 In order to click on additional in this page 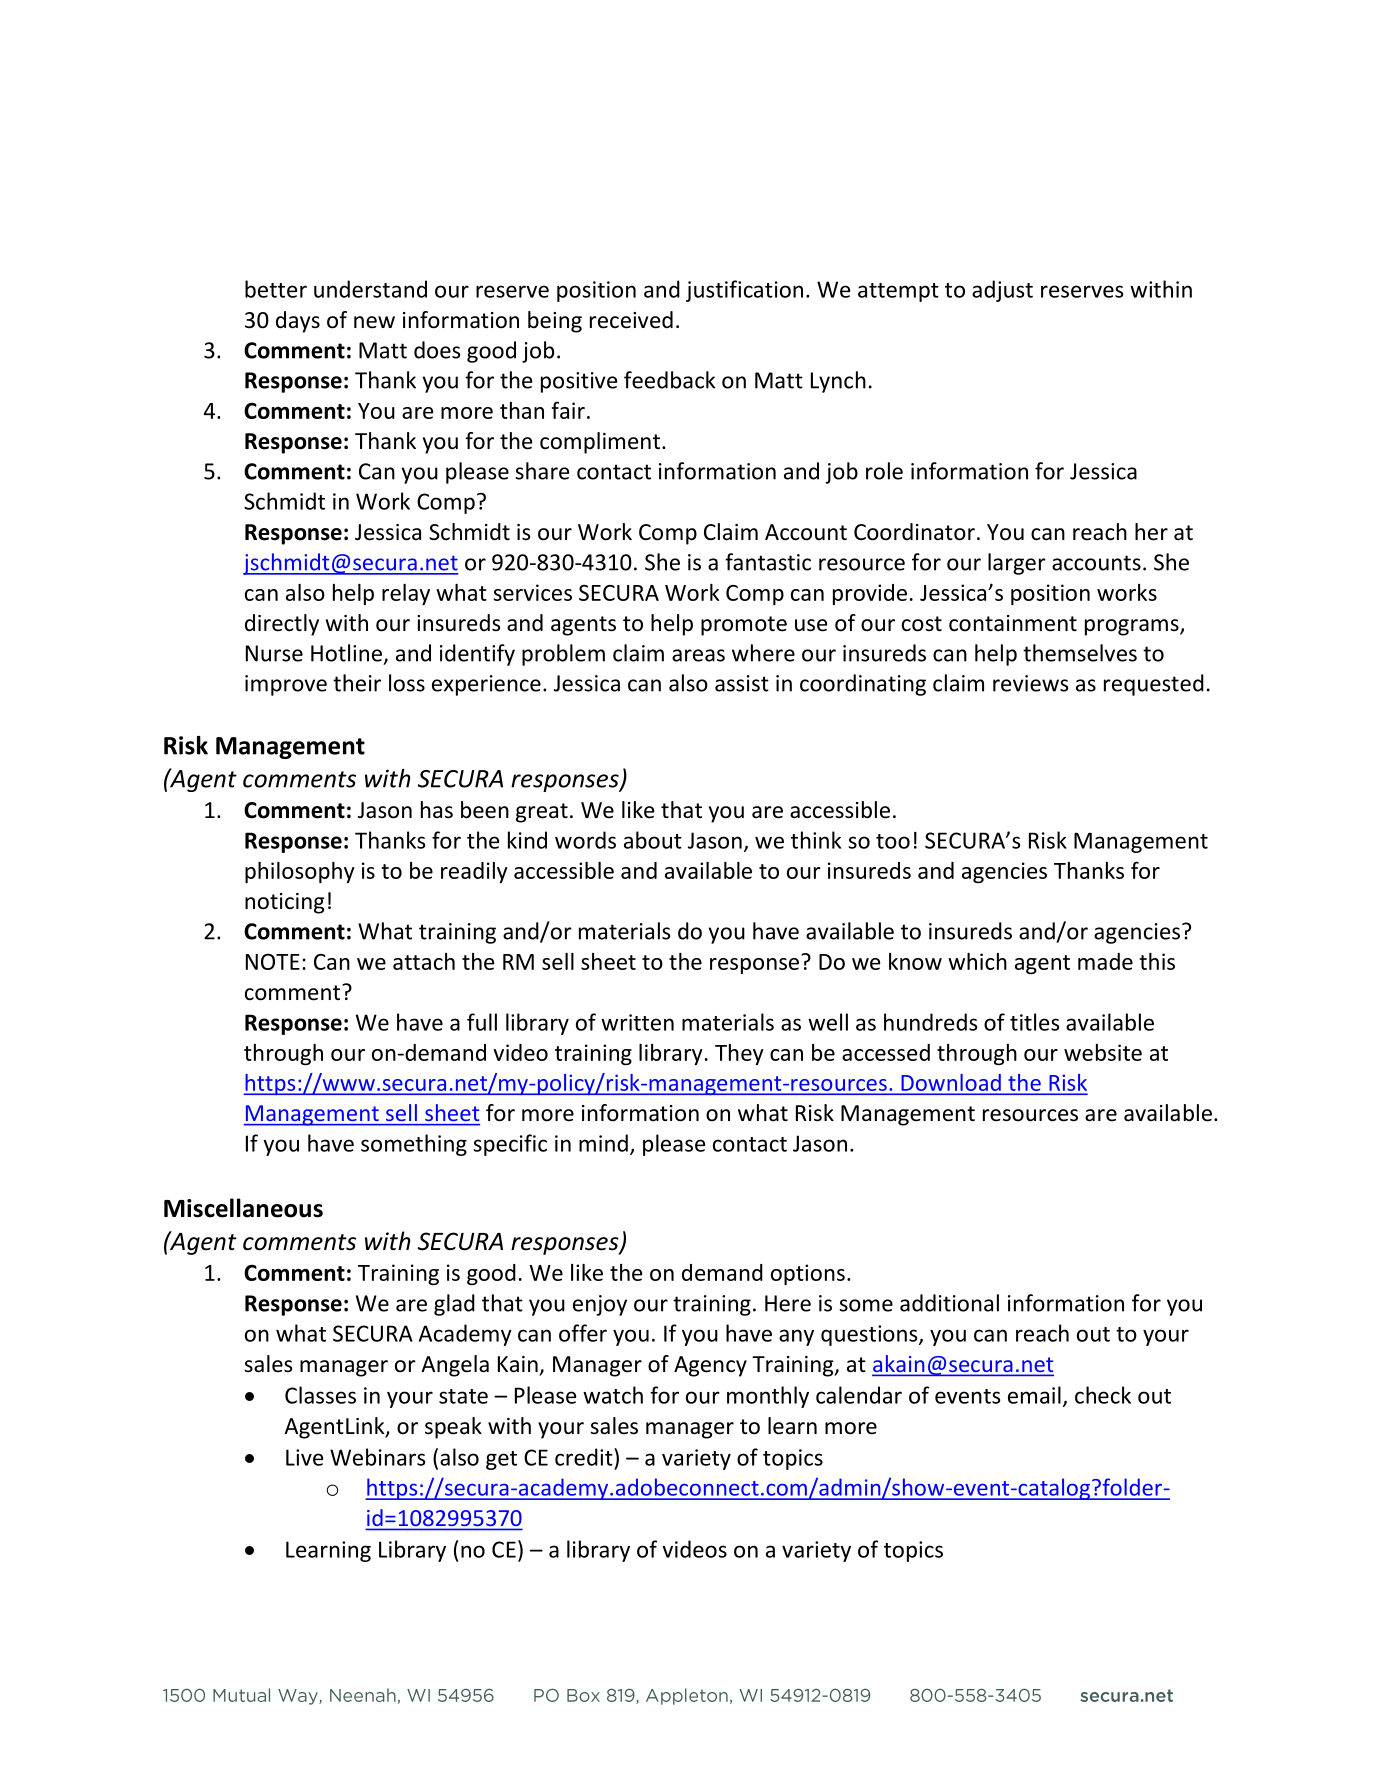, I will do `click(949, 1303)`.
